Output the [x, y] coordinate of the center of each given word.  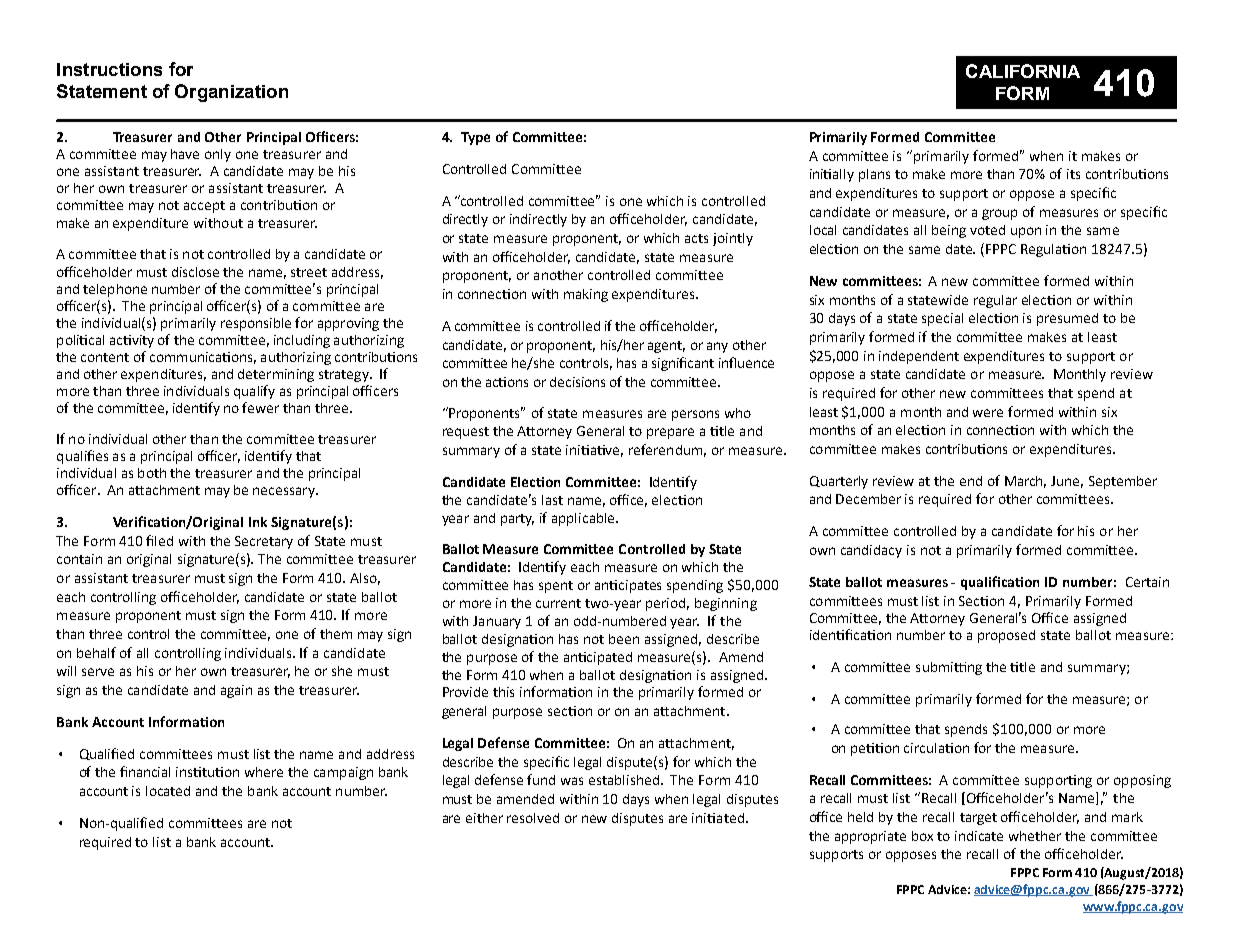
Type [475, 138]
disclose [195, 272]
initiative [594, 451]
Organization [231, 93]
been [624, 639]
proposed [1006, 636]
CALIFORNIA [1023, 71]
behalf [96, 652]
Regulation [1053, 250]
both [152, 473]
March [1025, 482]
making [586, 295]
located [168, 791]
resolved [533, 818]
